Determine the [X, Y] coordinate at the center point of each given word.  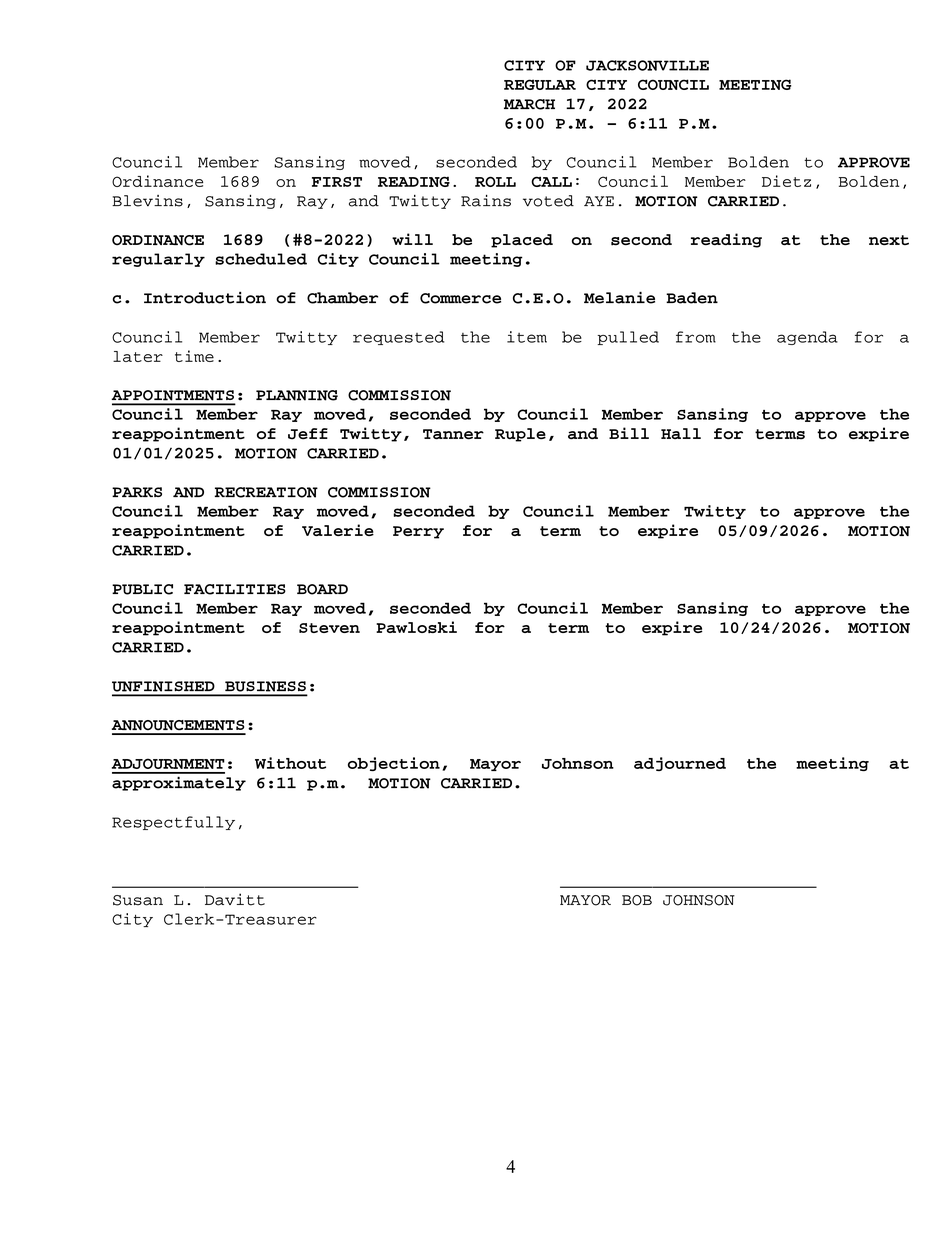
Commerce [460, 298]
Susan [138, 900]
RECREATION [266, 492]
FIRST [337, 182]
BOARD [322, 589]
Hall [681, 433]
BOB [637, 900]
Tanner [453, 434]
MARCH [529, 104]
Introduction [205, 298]
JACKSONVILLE [647, 65]
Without [290, 763]
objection [394, 764]
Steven [329, 628]
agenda [807, 338]
